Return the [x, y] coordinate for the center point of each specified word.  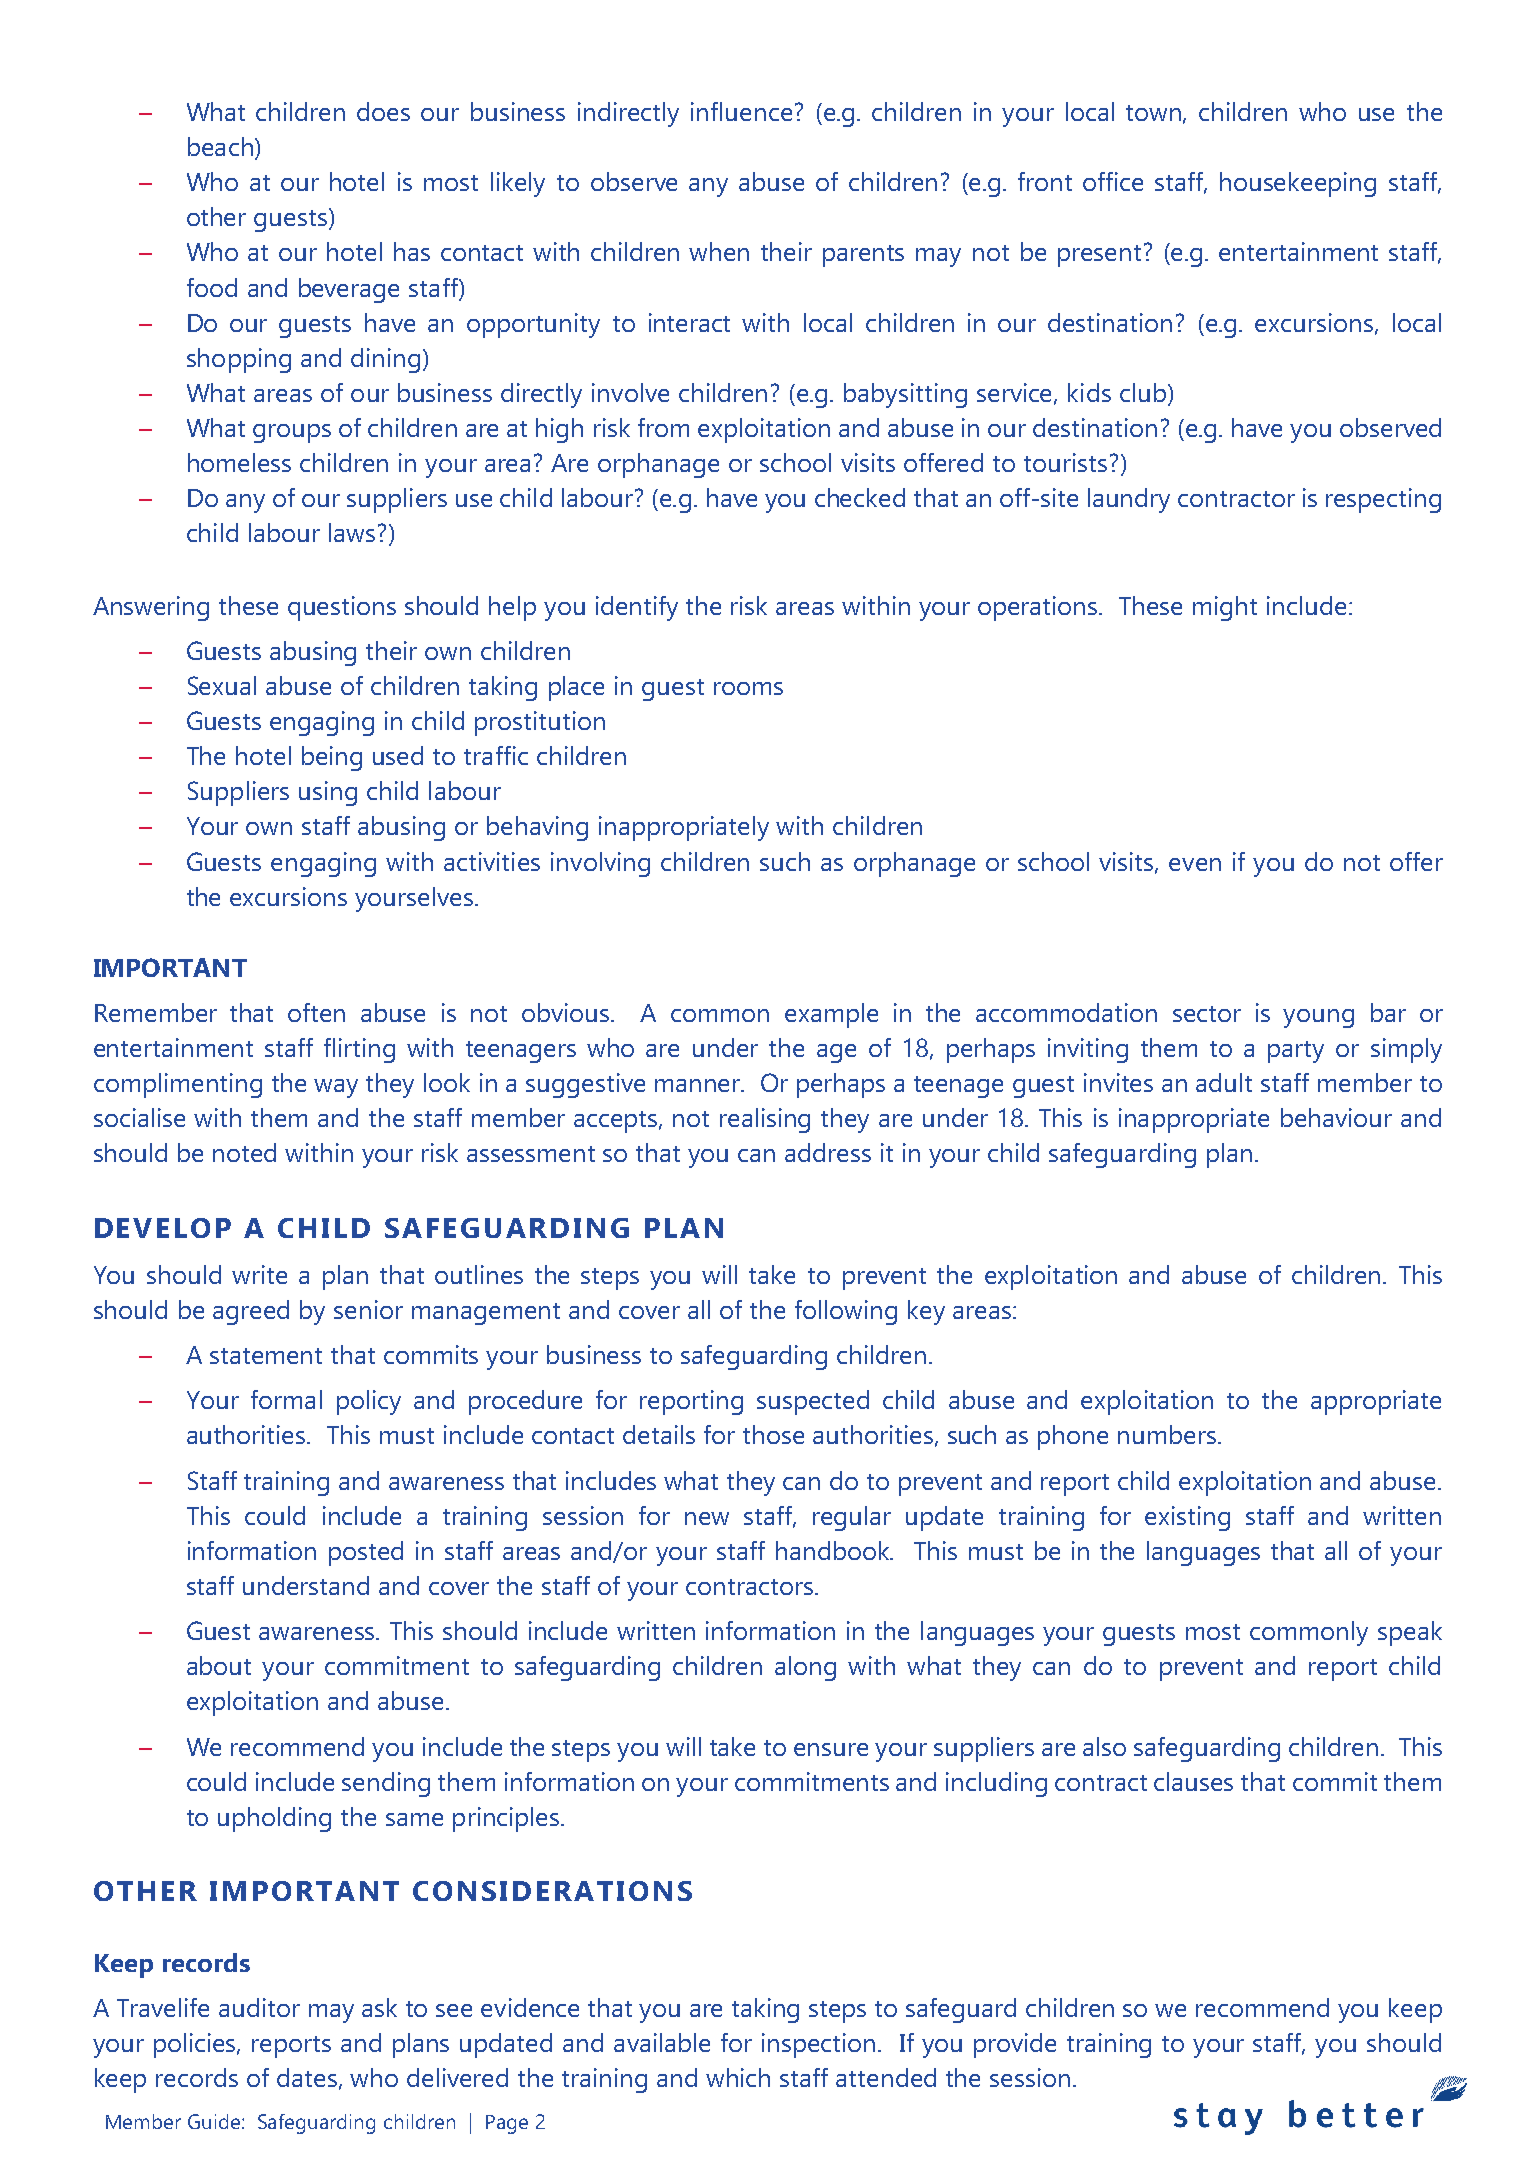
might [1225, 608]
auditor [259, 2007]
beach [220, 146]
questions [342, 608]
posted [366, 1553]
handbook [834, 1550]
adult [1224, 1082]
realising [765, 1120]
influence [741, 111]
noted [244, 1152]
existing [1187, 1518]
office [1113, 181]
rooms [748, 688]
